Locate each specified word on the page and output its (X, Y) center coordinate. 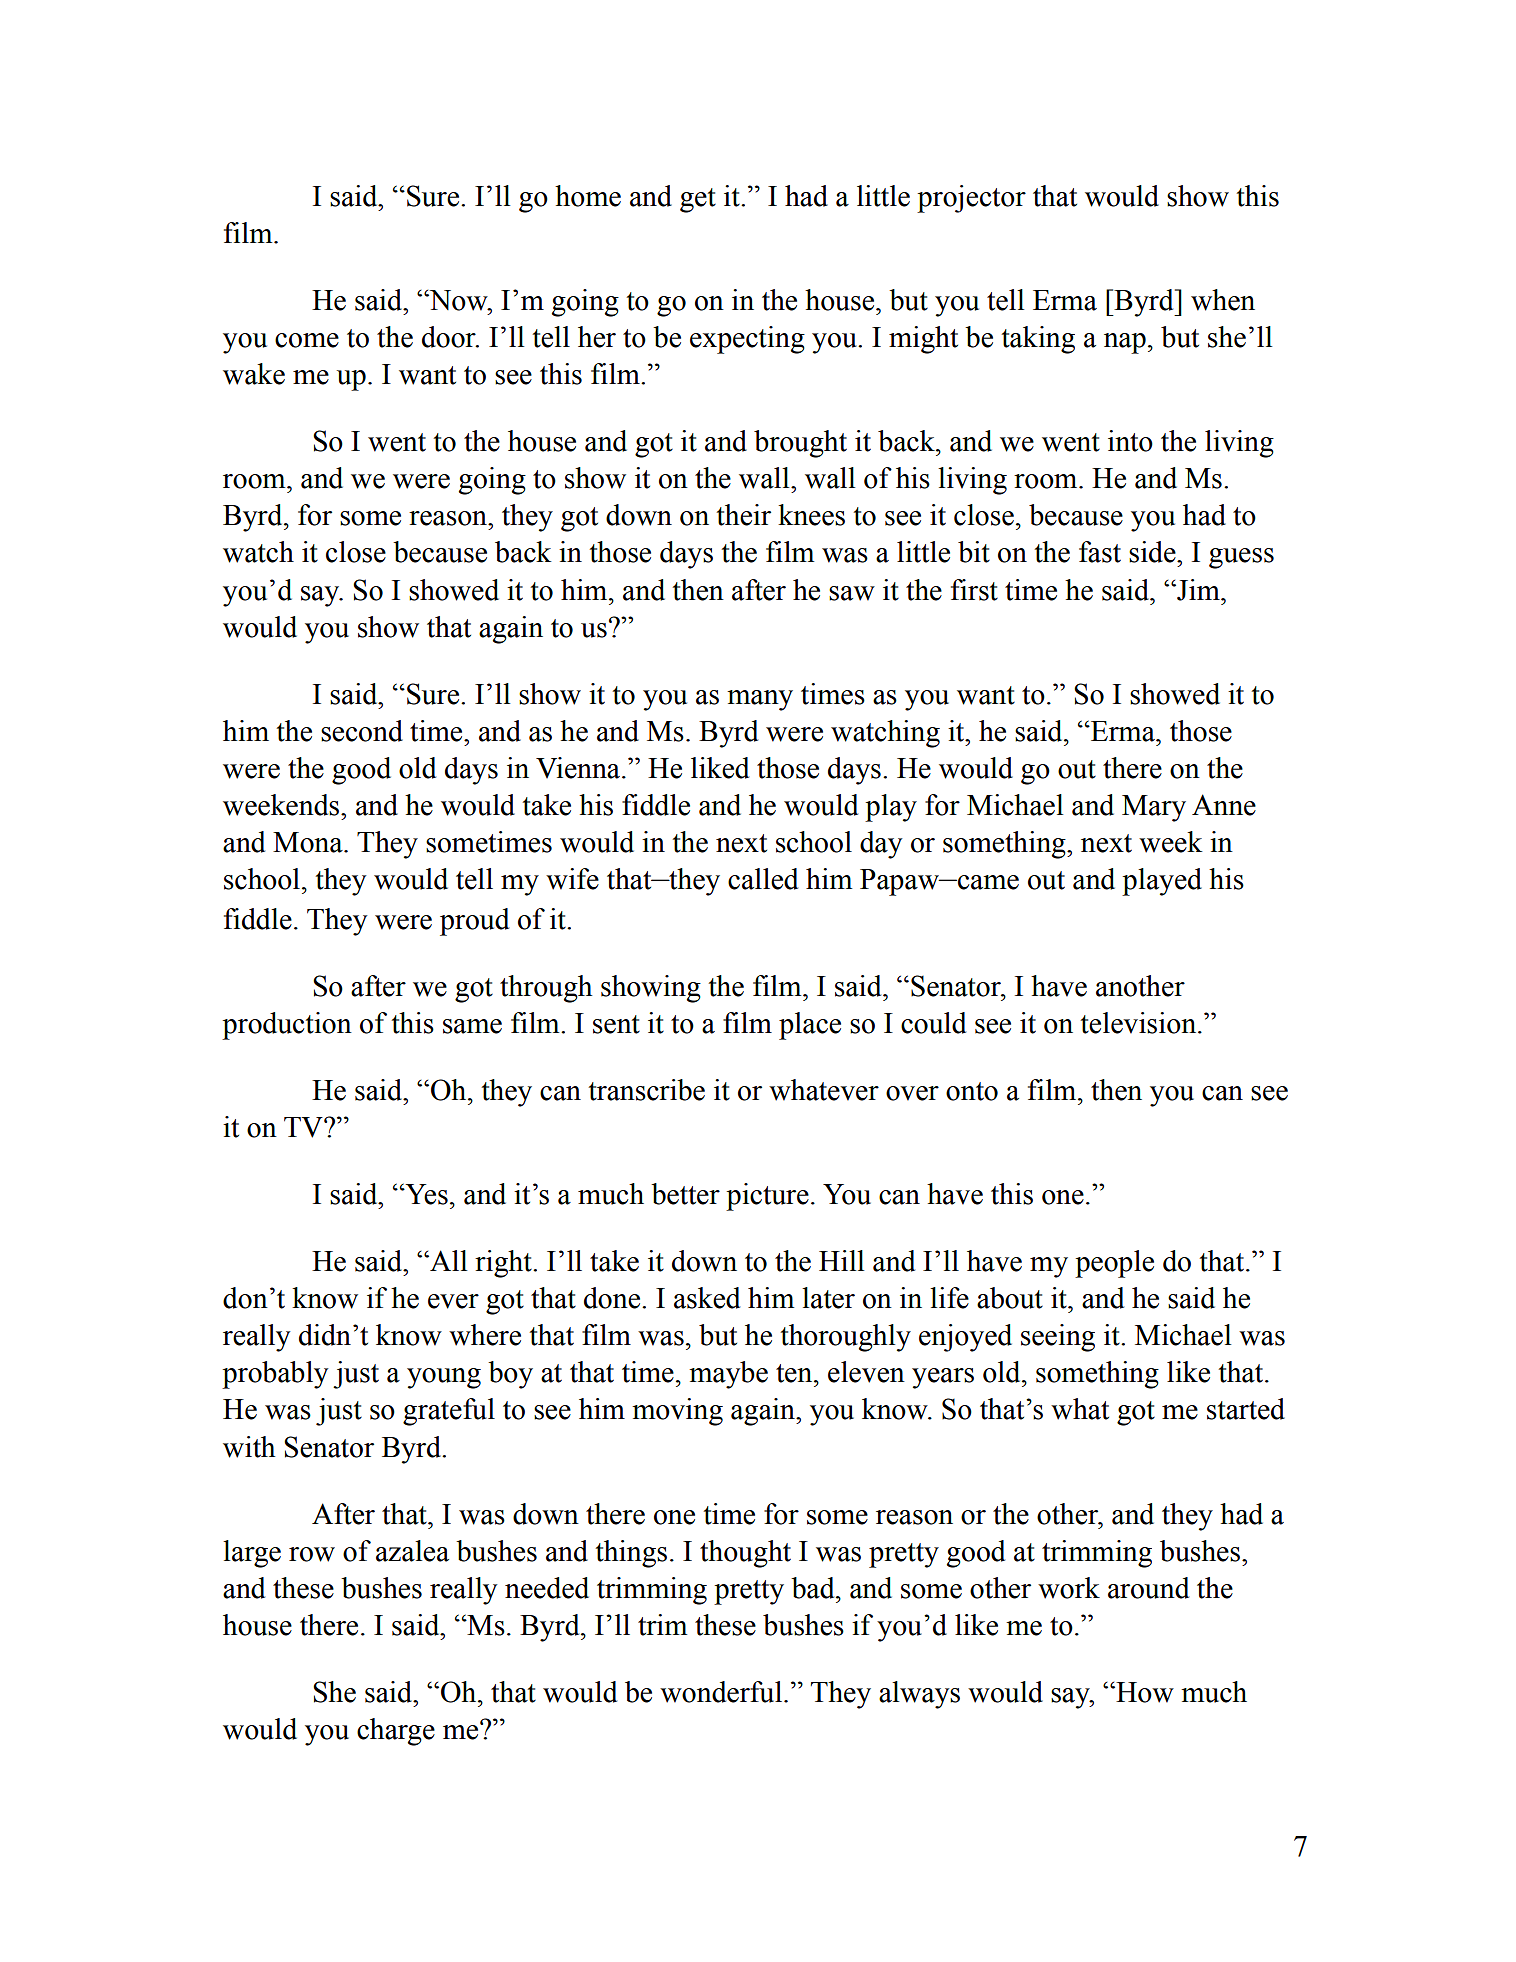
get (698, 200)
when (1223, 300)
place (810, 1026)
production (287, 1026)
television (1139, 1023)
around (1148, 1588)
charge (396, 1732)
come (307, 340)
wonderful (722, 1692)
